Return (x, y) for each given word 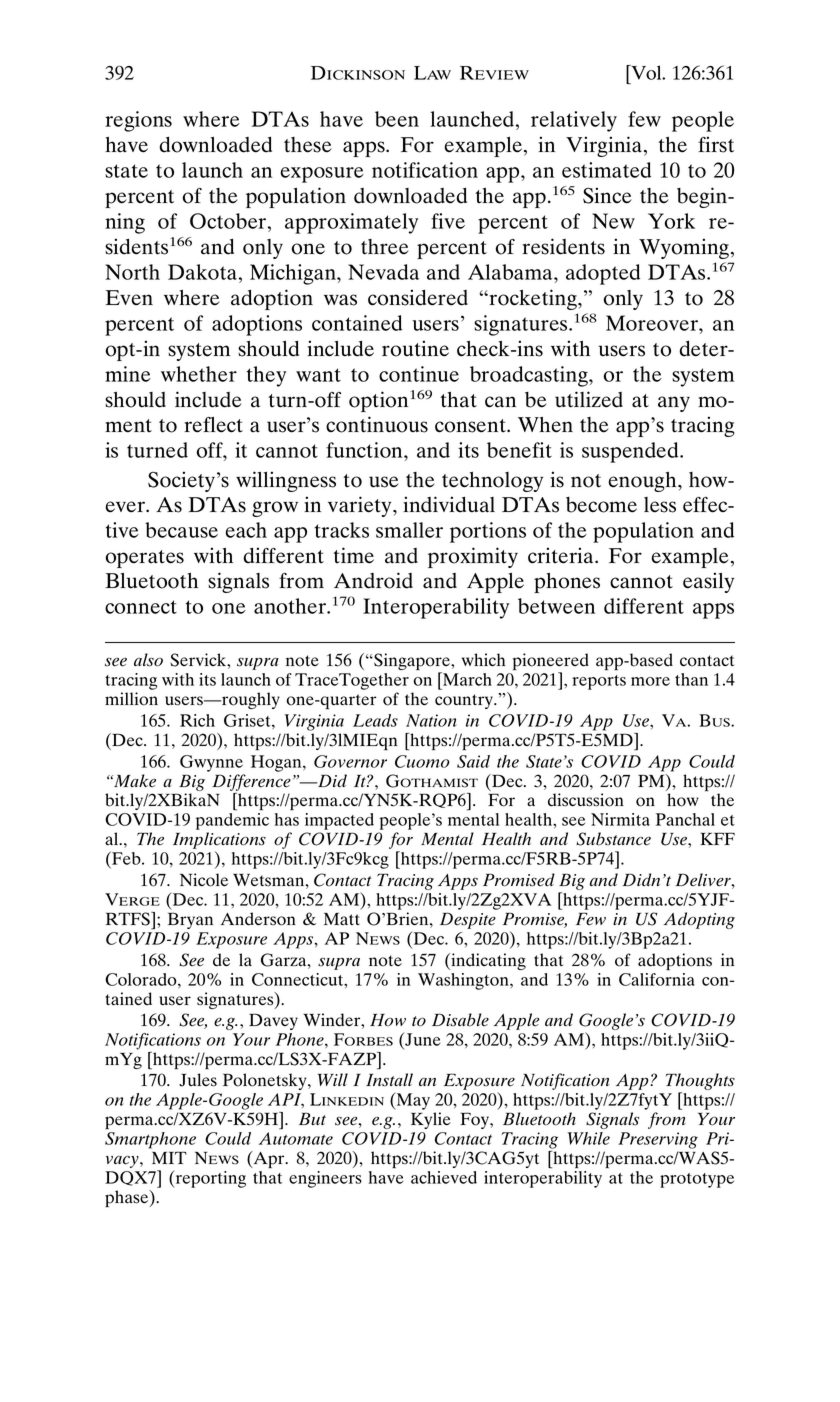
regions (138, 121)
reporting (209, 1179)
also (148, 660)
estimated (606, 170)
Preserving (658, 1140)
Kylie (431, 1120)
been (397, 119)
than (691, 679)
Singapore (412, 663)
